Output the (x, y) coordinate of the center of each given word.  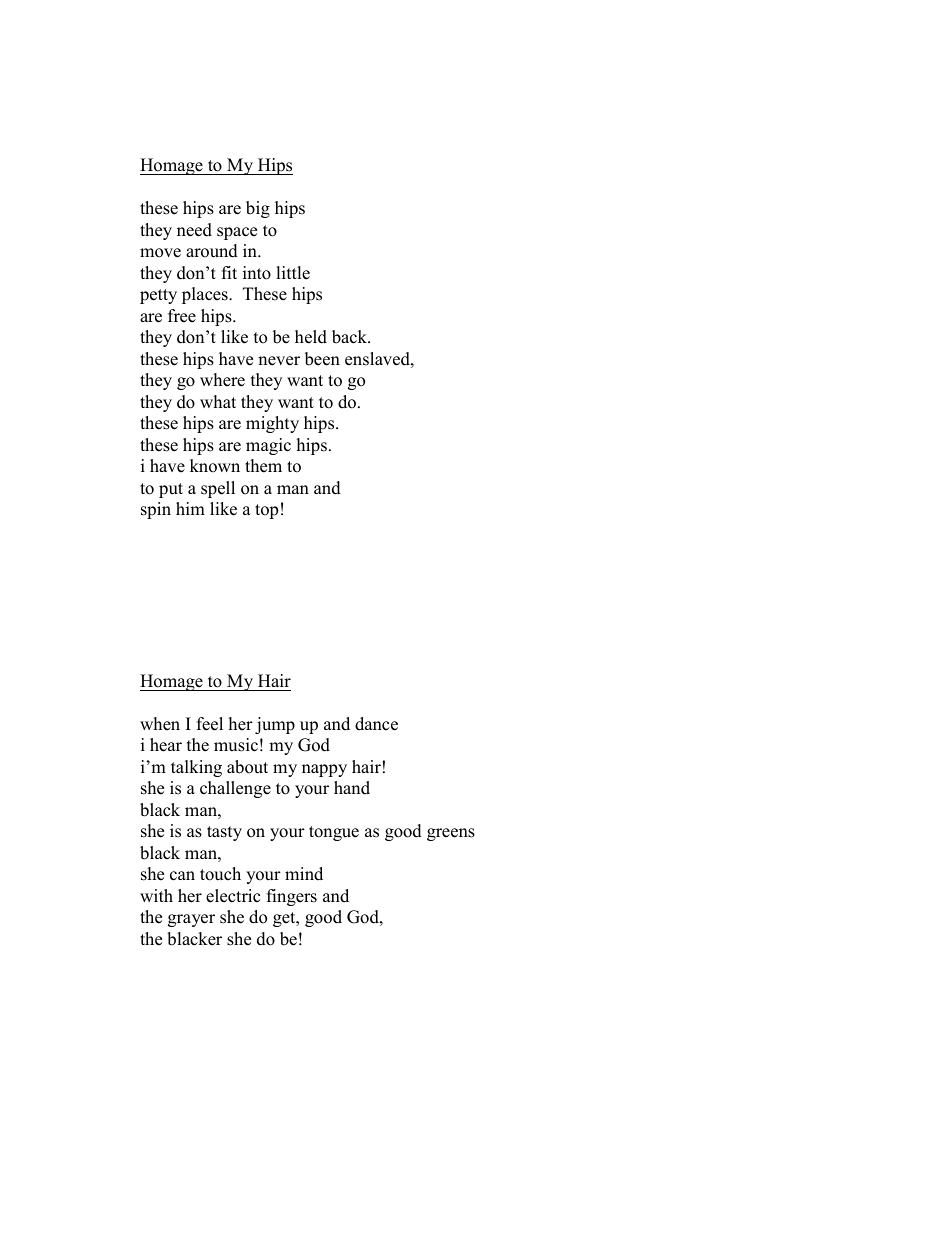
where (222, 380)
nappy (324, 770)
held (311, 337)
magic (268, 446)
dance (376, 724)
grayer (191, 920)
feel (210, 724)
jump (275, 725)
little (293, 273)
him (190, 508)
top (266, 511)
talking (196, 768)
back (351, 337)
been (322, 359)
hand (352, 788)
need (194, 230)
